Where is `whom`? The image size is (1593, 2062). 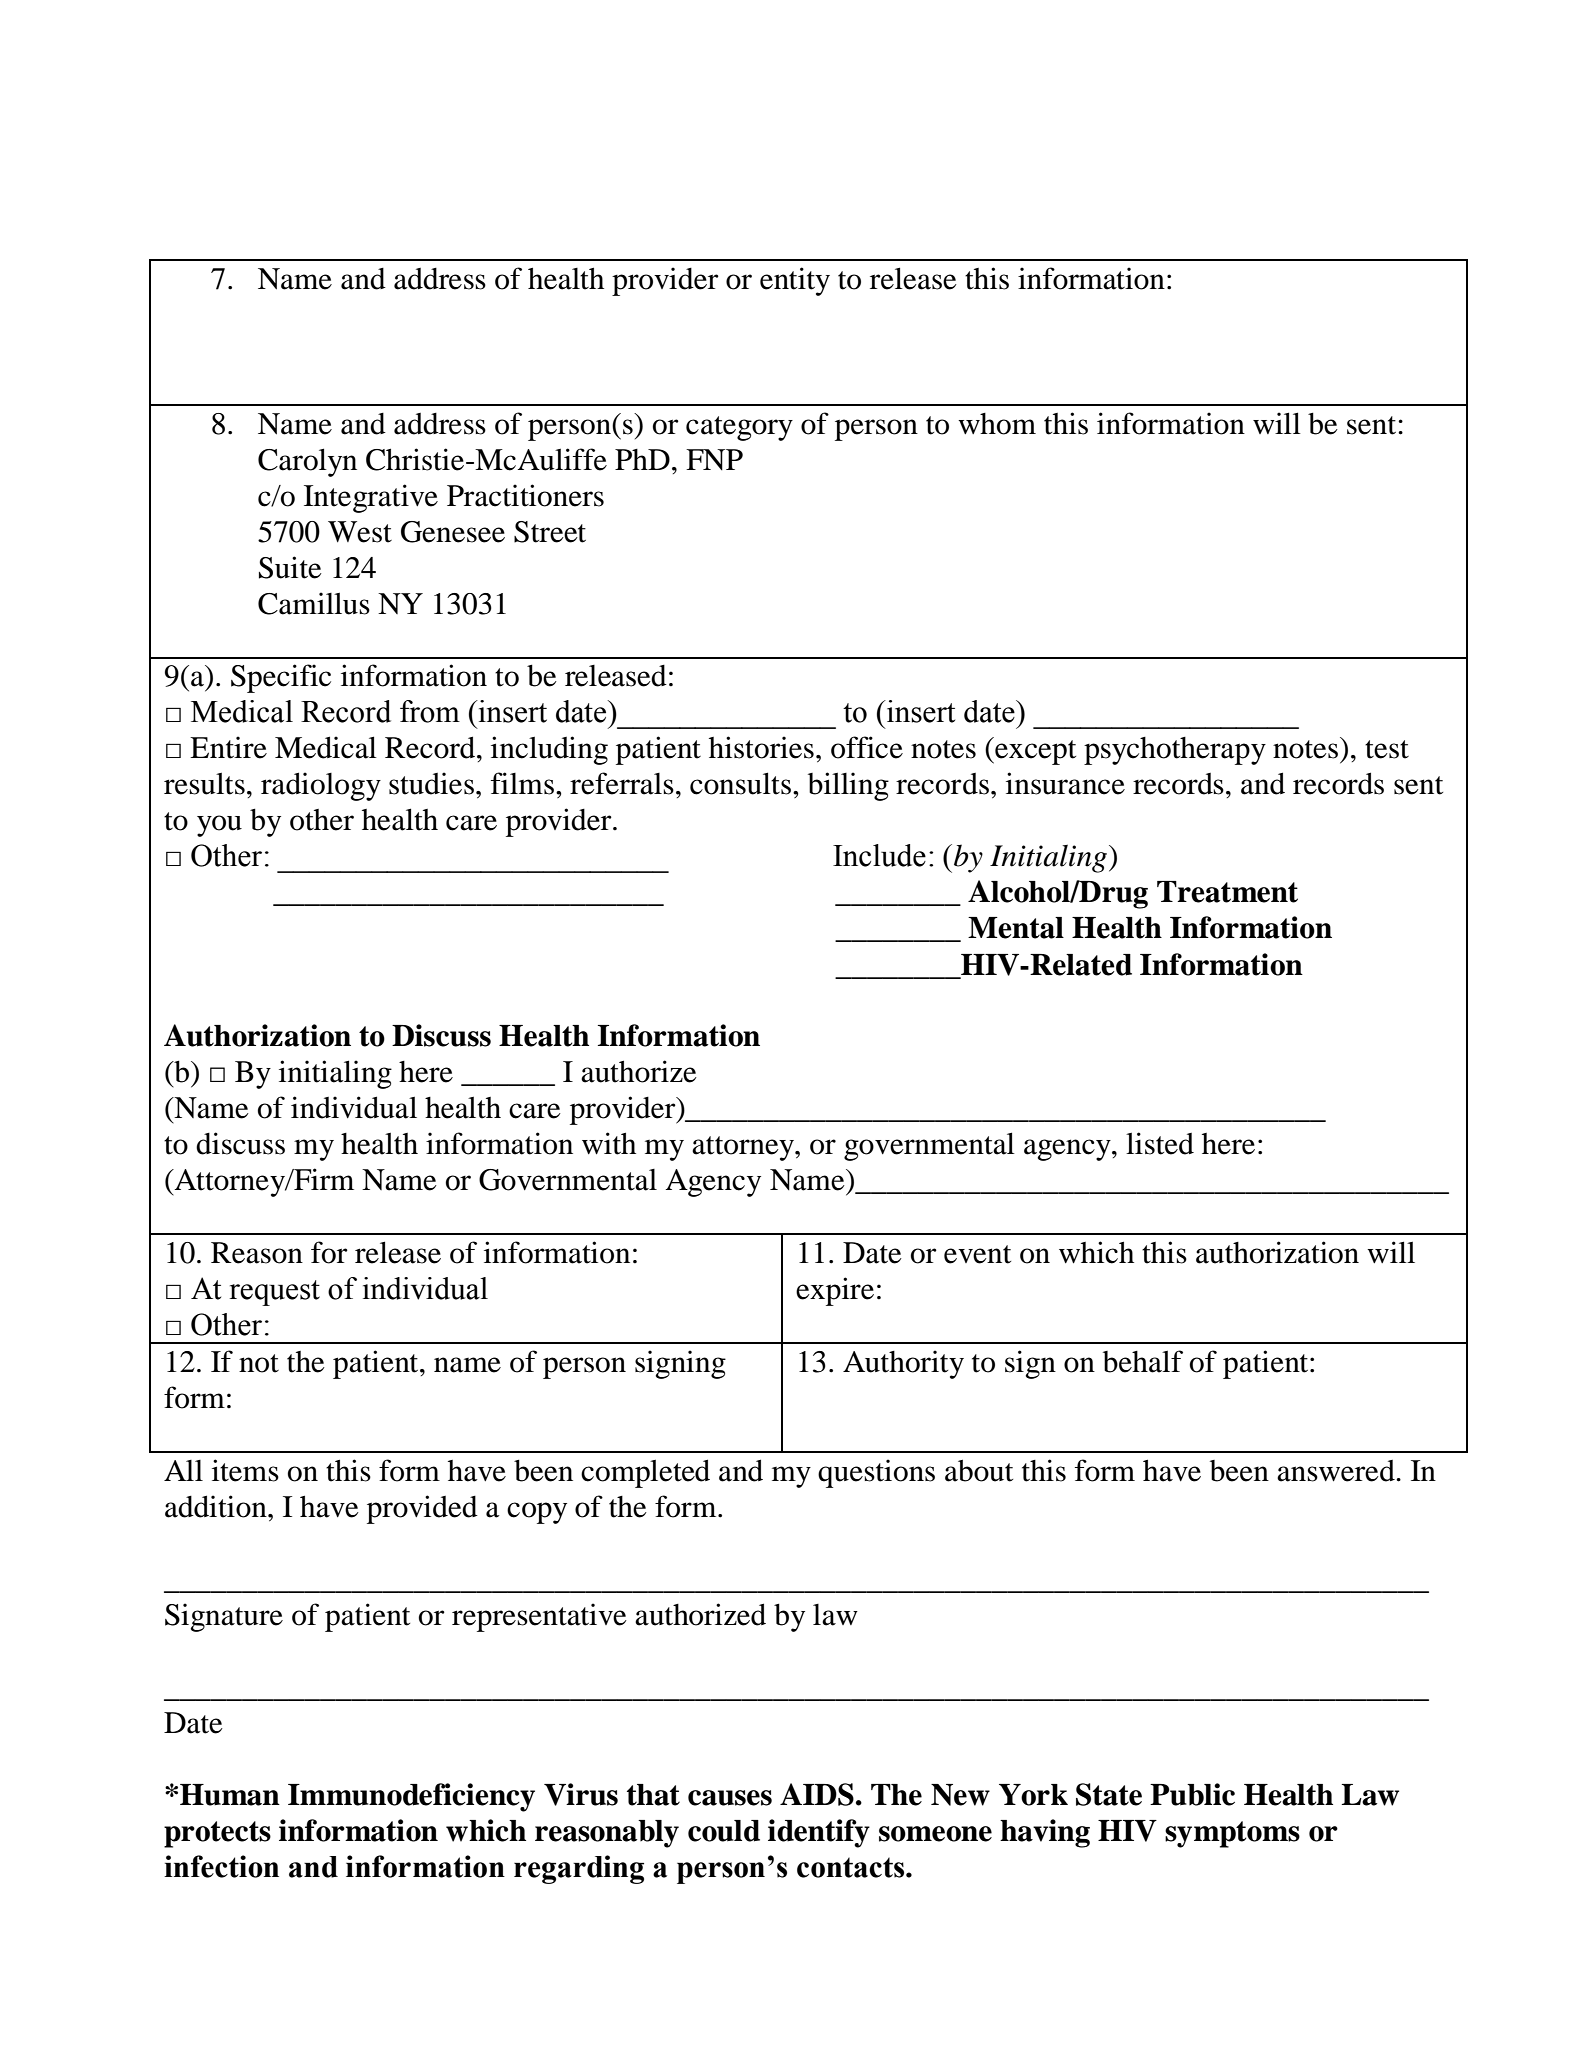 whom is located at coordinates (997, 424).
